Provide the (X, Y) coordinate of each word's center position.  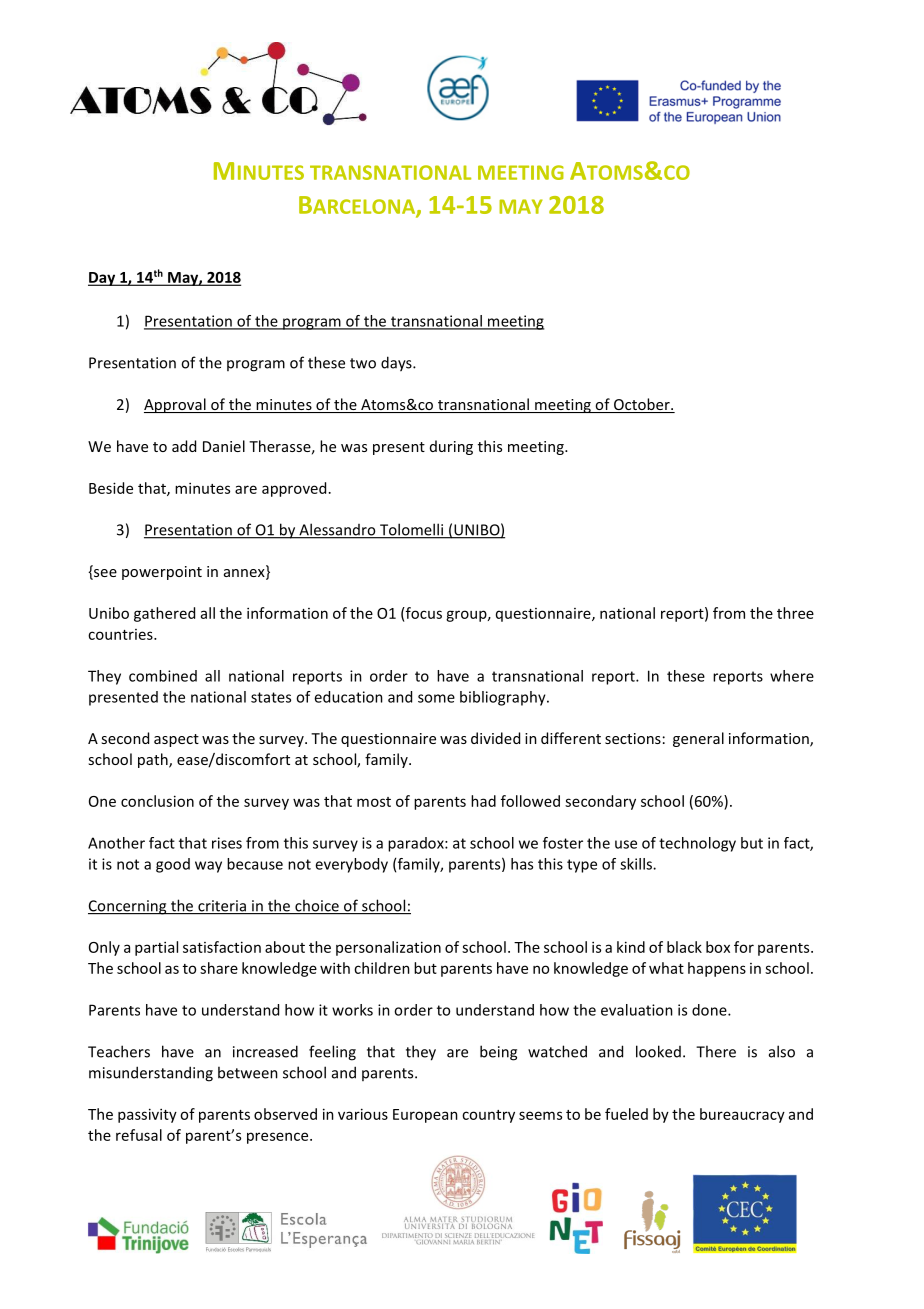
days (397, 364)
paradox (417, 844)
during (451, 447)
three (795, 613)
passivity (147, 1115)
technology (697, 844)
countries (121, 634)
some (436, 698)
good (173, 865)
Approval (176, 405)
